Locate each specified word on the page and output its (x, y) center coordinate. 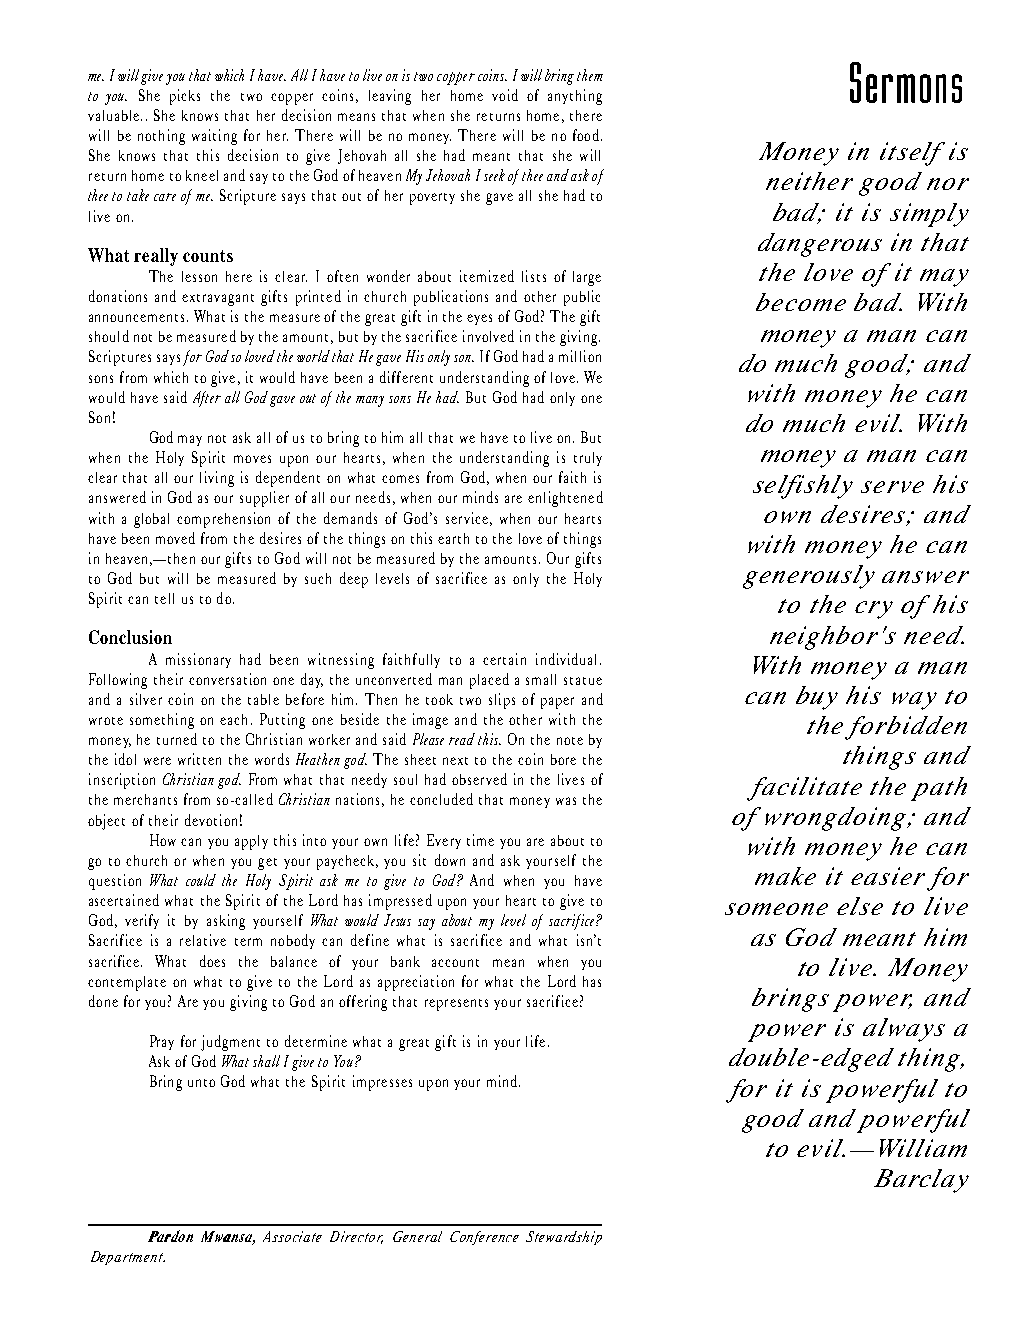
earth (453, 538)
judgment (230, 1043)
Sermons (906, 82)
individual (566, 659)
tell (164, 598)
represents (456, 1005)
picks (185, 97)
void (505, 95)
